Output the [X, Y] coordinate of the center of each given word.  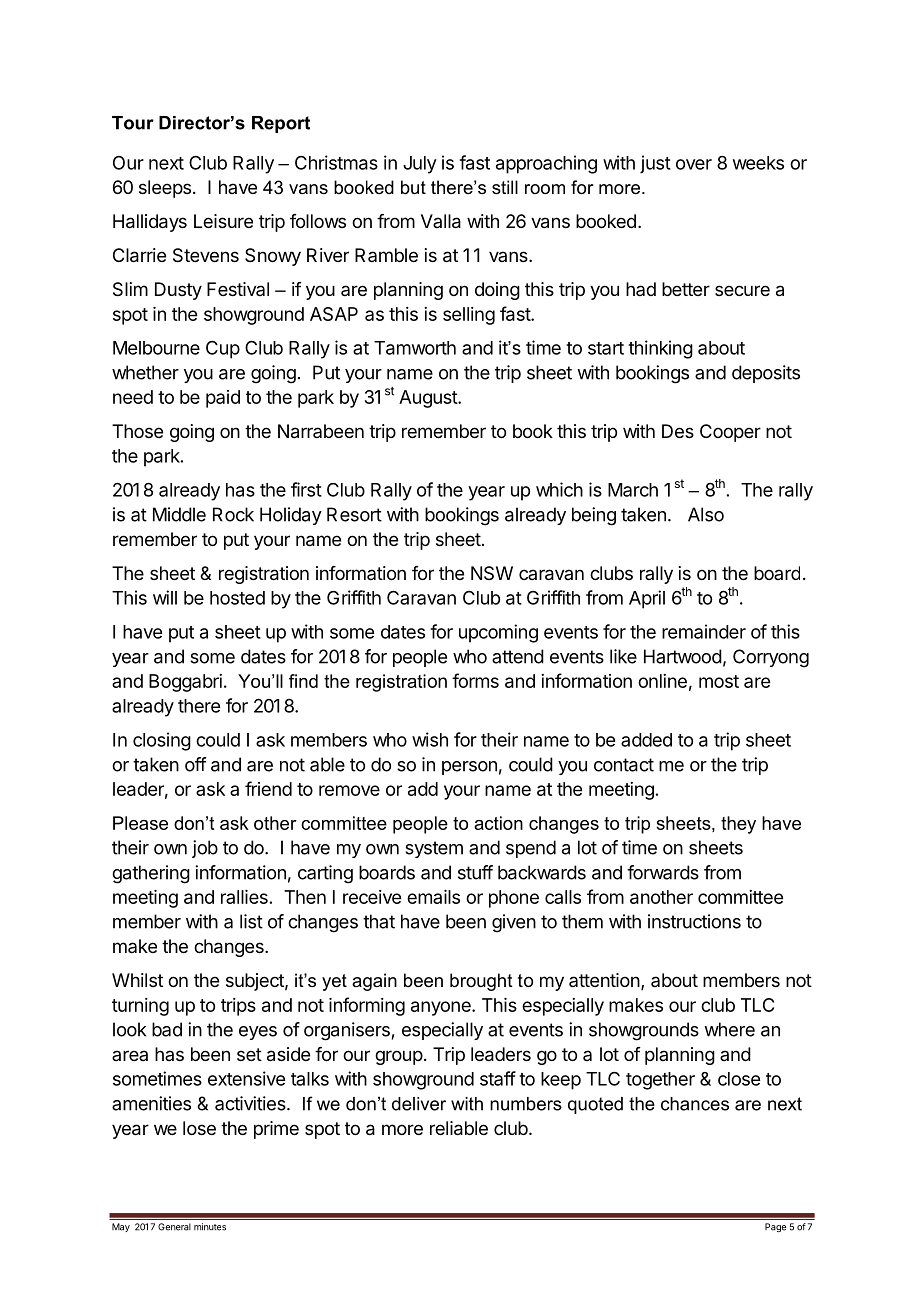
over [694, 164]
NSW [492, 573]
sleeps [165, 189]
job [205, 849]
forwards [663, 872]
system [434, 849]
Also [706, 514]
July [420, 165]
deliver [419, 1104]
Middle [179, 514]
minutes [210, 1227]
